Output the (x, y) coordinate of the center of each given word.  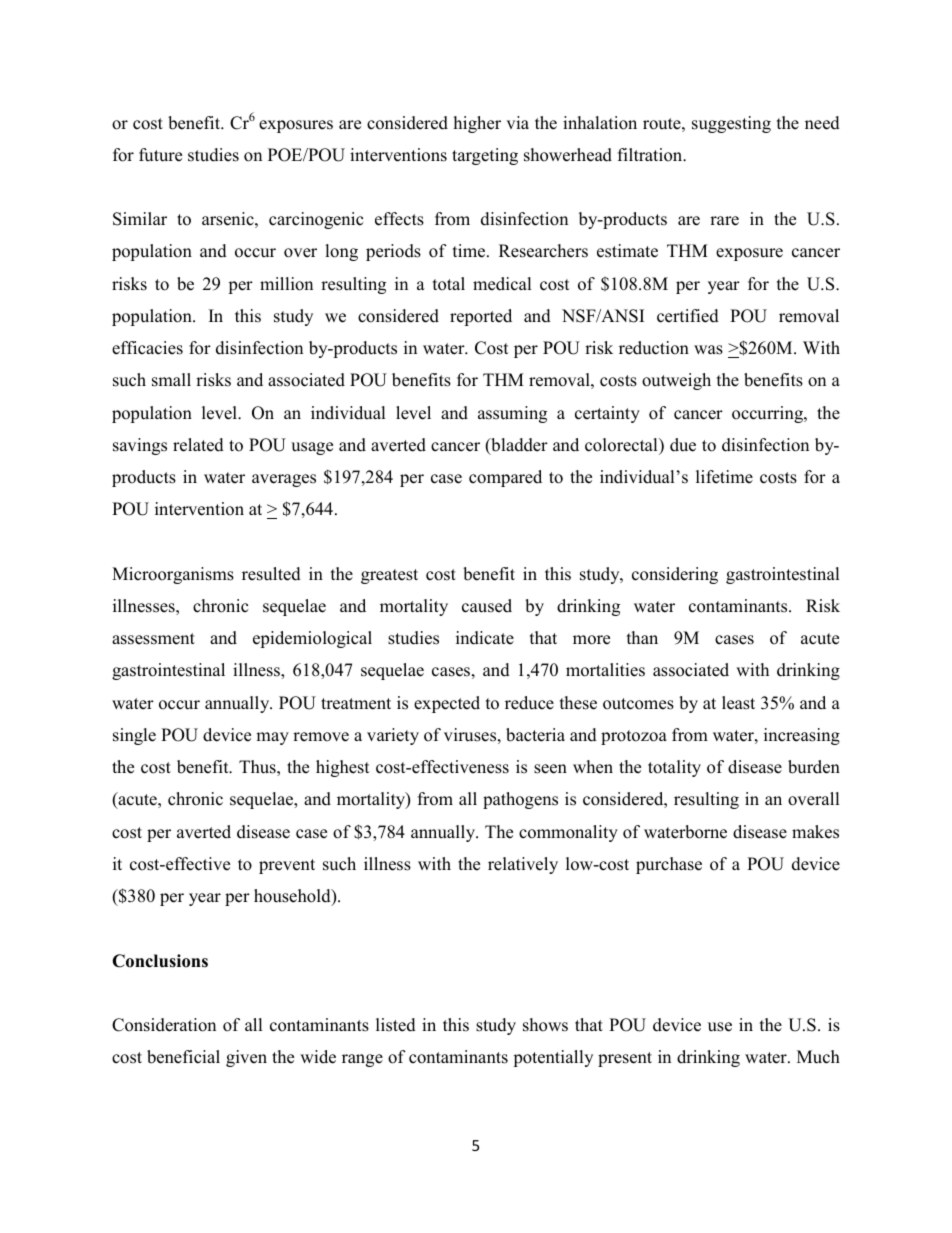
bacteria (535, 735)
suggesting (731, 124)
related (198, 445)
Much (818, 1057)
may (272, 738)
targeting (485, 156)
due (683, 445)
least (738, 703)
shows (545, 1025)
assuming (512, 414)
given (246, 1058)
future (160, 155)
